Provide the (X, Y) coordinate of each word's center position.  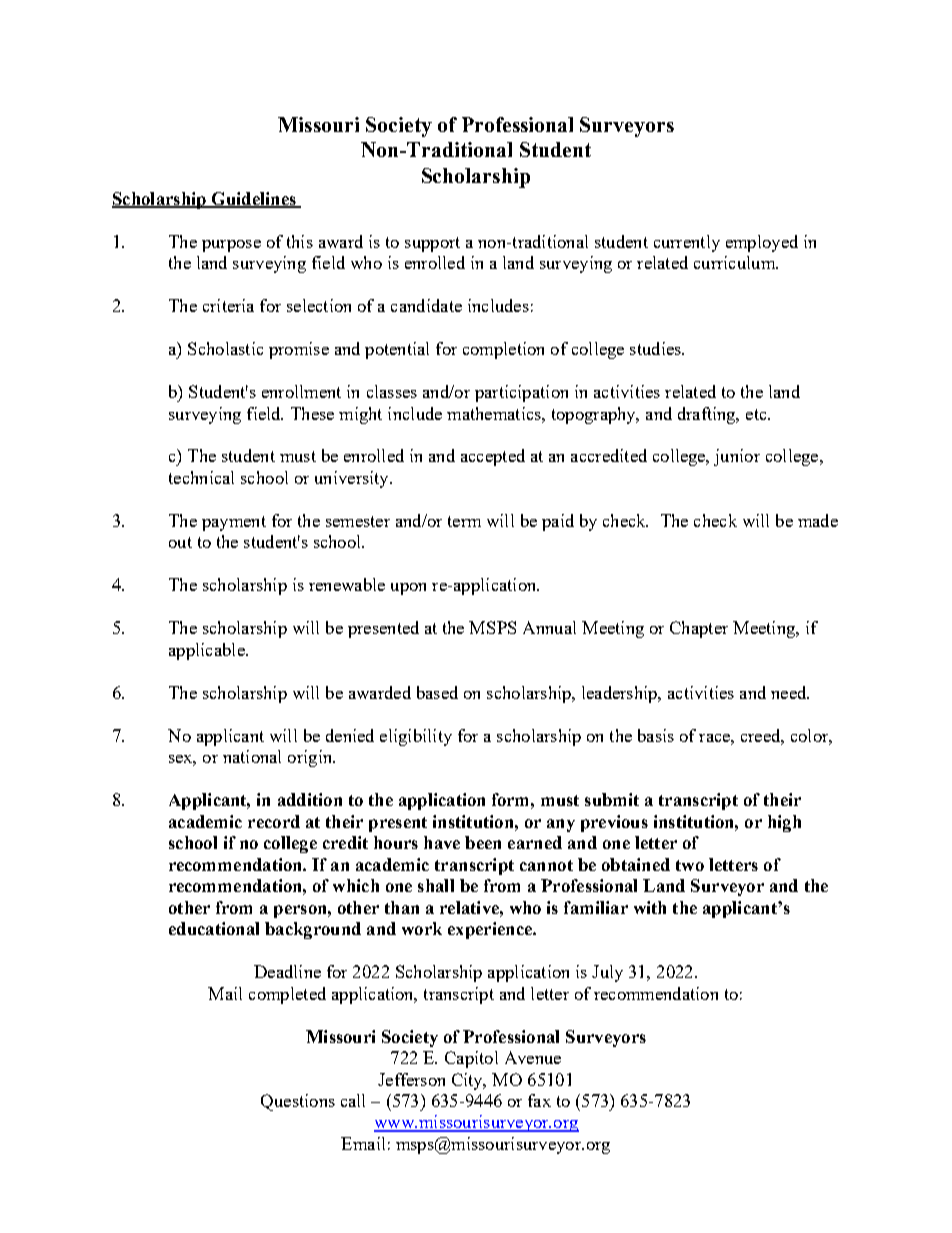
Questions (298, 1102)
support (432, 244)
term (464, 521)
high (784, 823)
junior (737, 457)
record (274, 821)
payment (234, 523)
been (483, 842)
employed (762, 243)
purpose (231, 246)
